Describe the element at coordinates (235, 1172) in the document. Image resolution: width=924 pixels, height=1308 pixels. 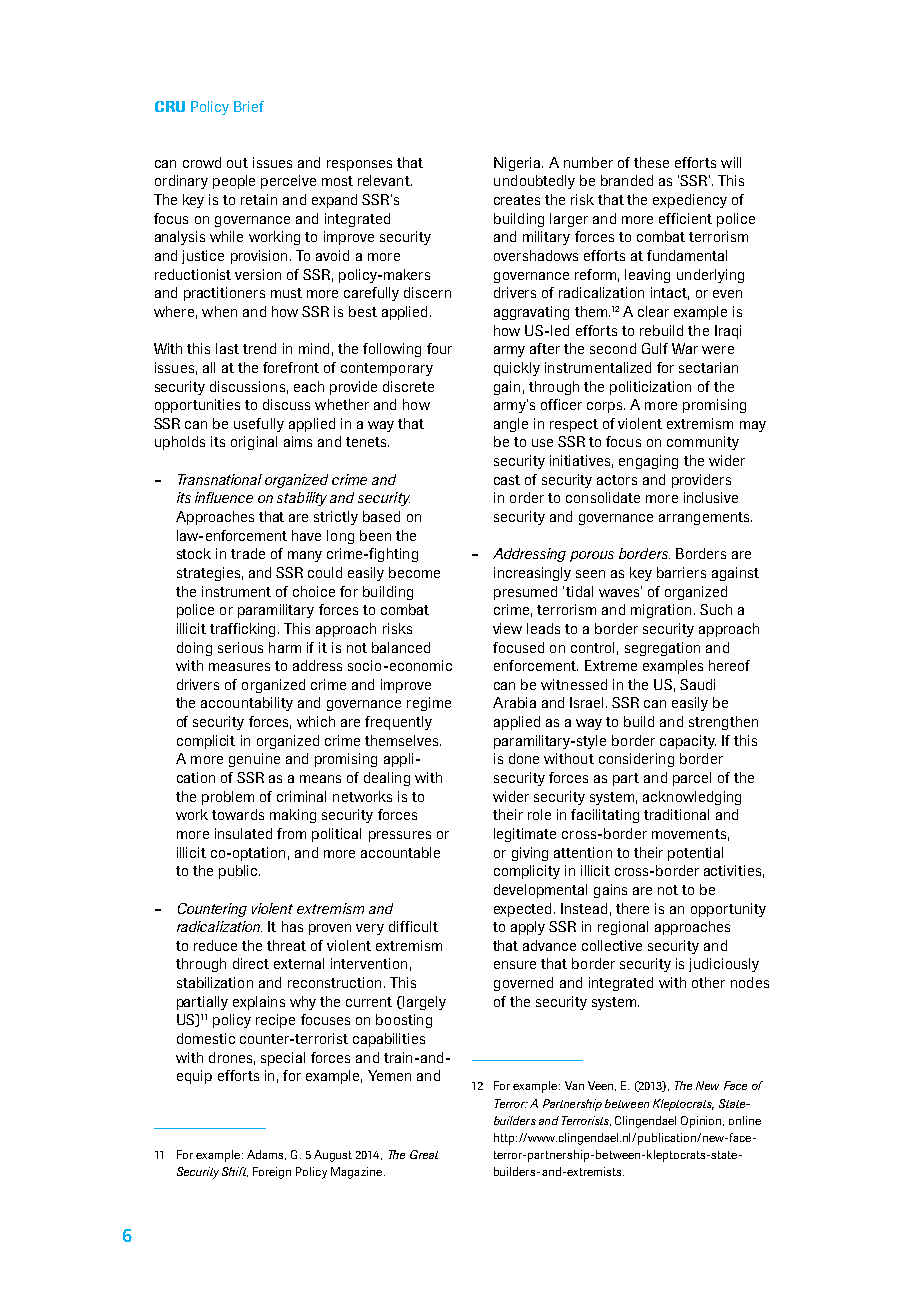
I see `Shift` at that location.
